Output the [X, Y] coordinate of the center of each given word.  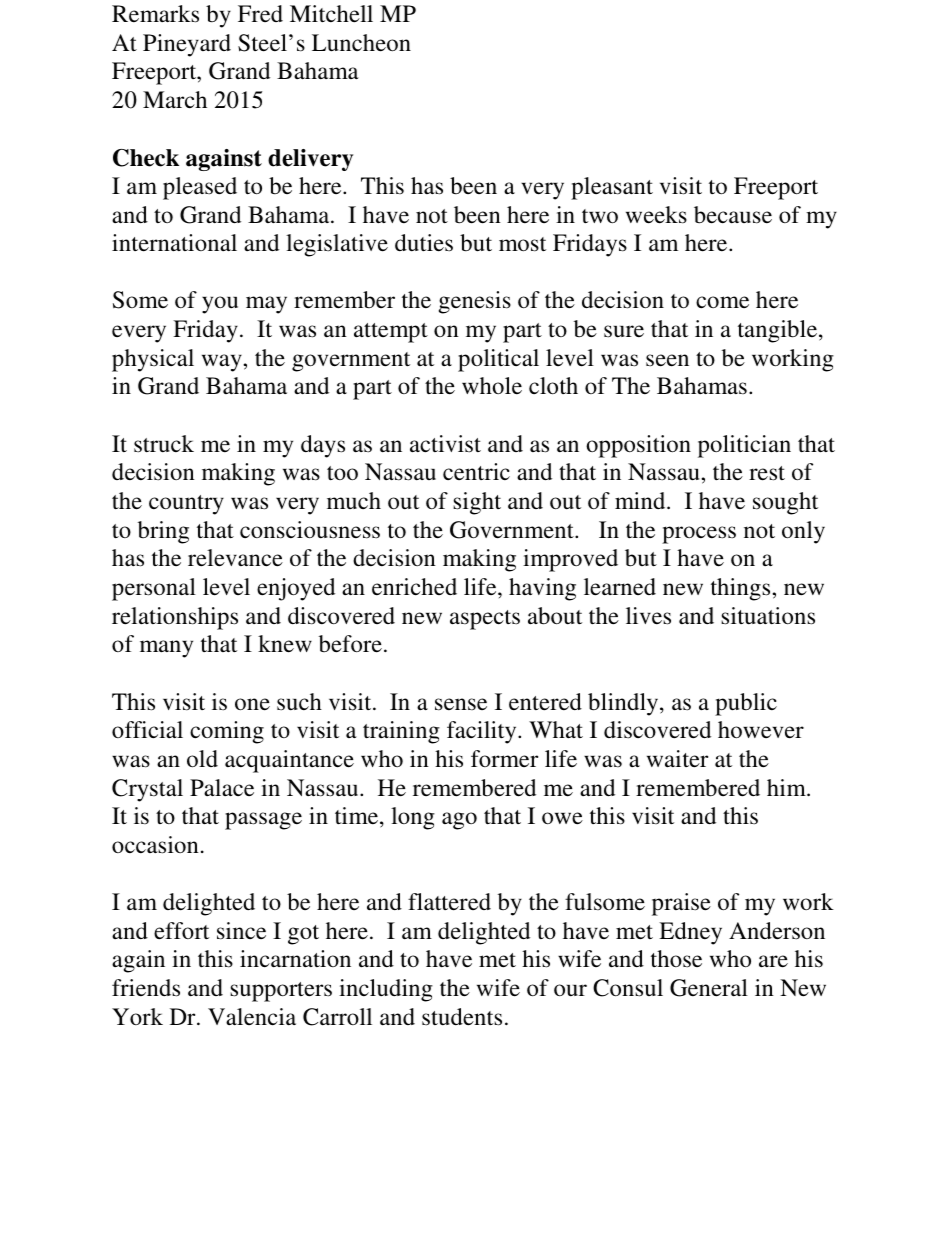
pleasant [612, 188]
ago [459, 821]
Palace [222, 787]
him [787, 787]
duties [424, 243]
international [174, 243]
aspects [485, 620]
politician [744, 446]
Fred [260, 13]
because [733, 215]
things [742, 589]
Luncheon [361, 43]
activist [445, 444]
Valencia [252, 1017]
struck [164, 444]
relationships [175, 618]
